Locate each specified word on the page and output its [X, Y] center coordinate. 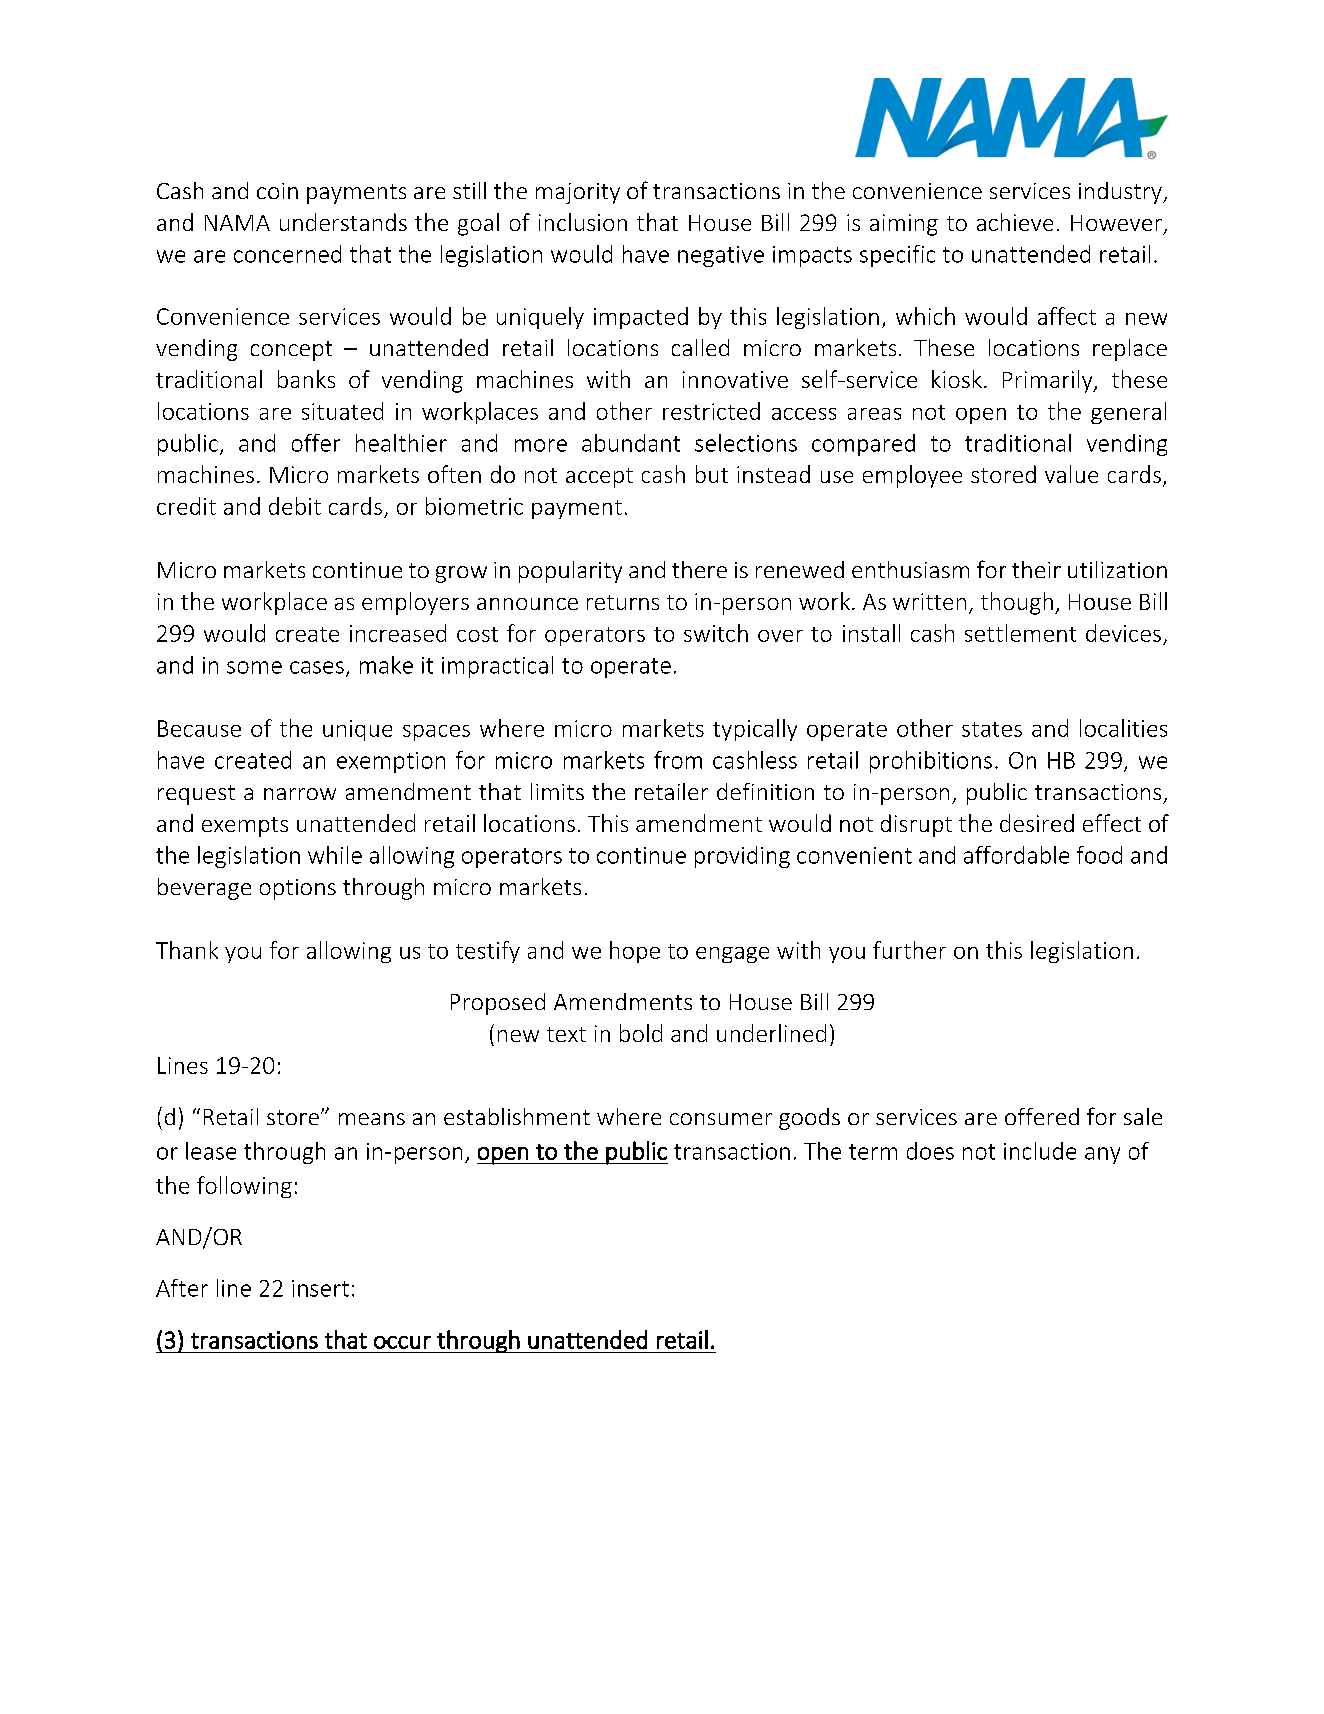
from [678, 760]
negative [721, 256]
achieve [1015, 222]
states [992, 729]
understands [343, 222]
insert [320, 1288]
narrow [300, 794]
